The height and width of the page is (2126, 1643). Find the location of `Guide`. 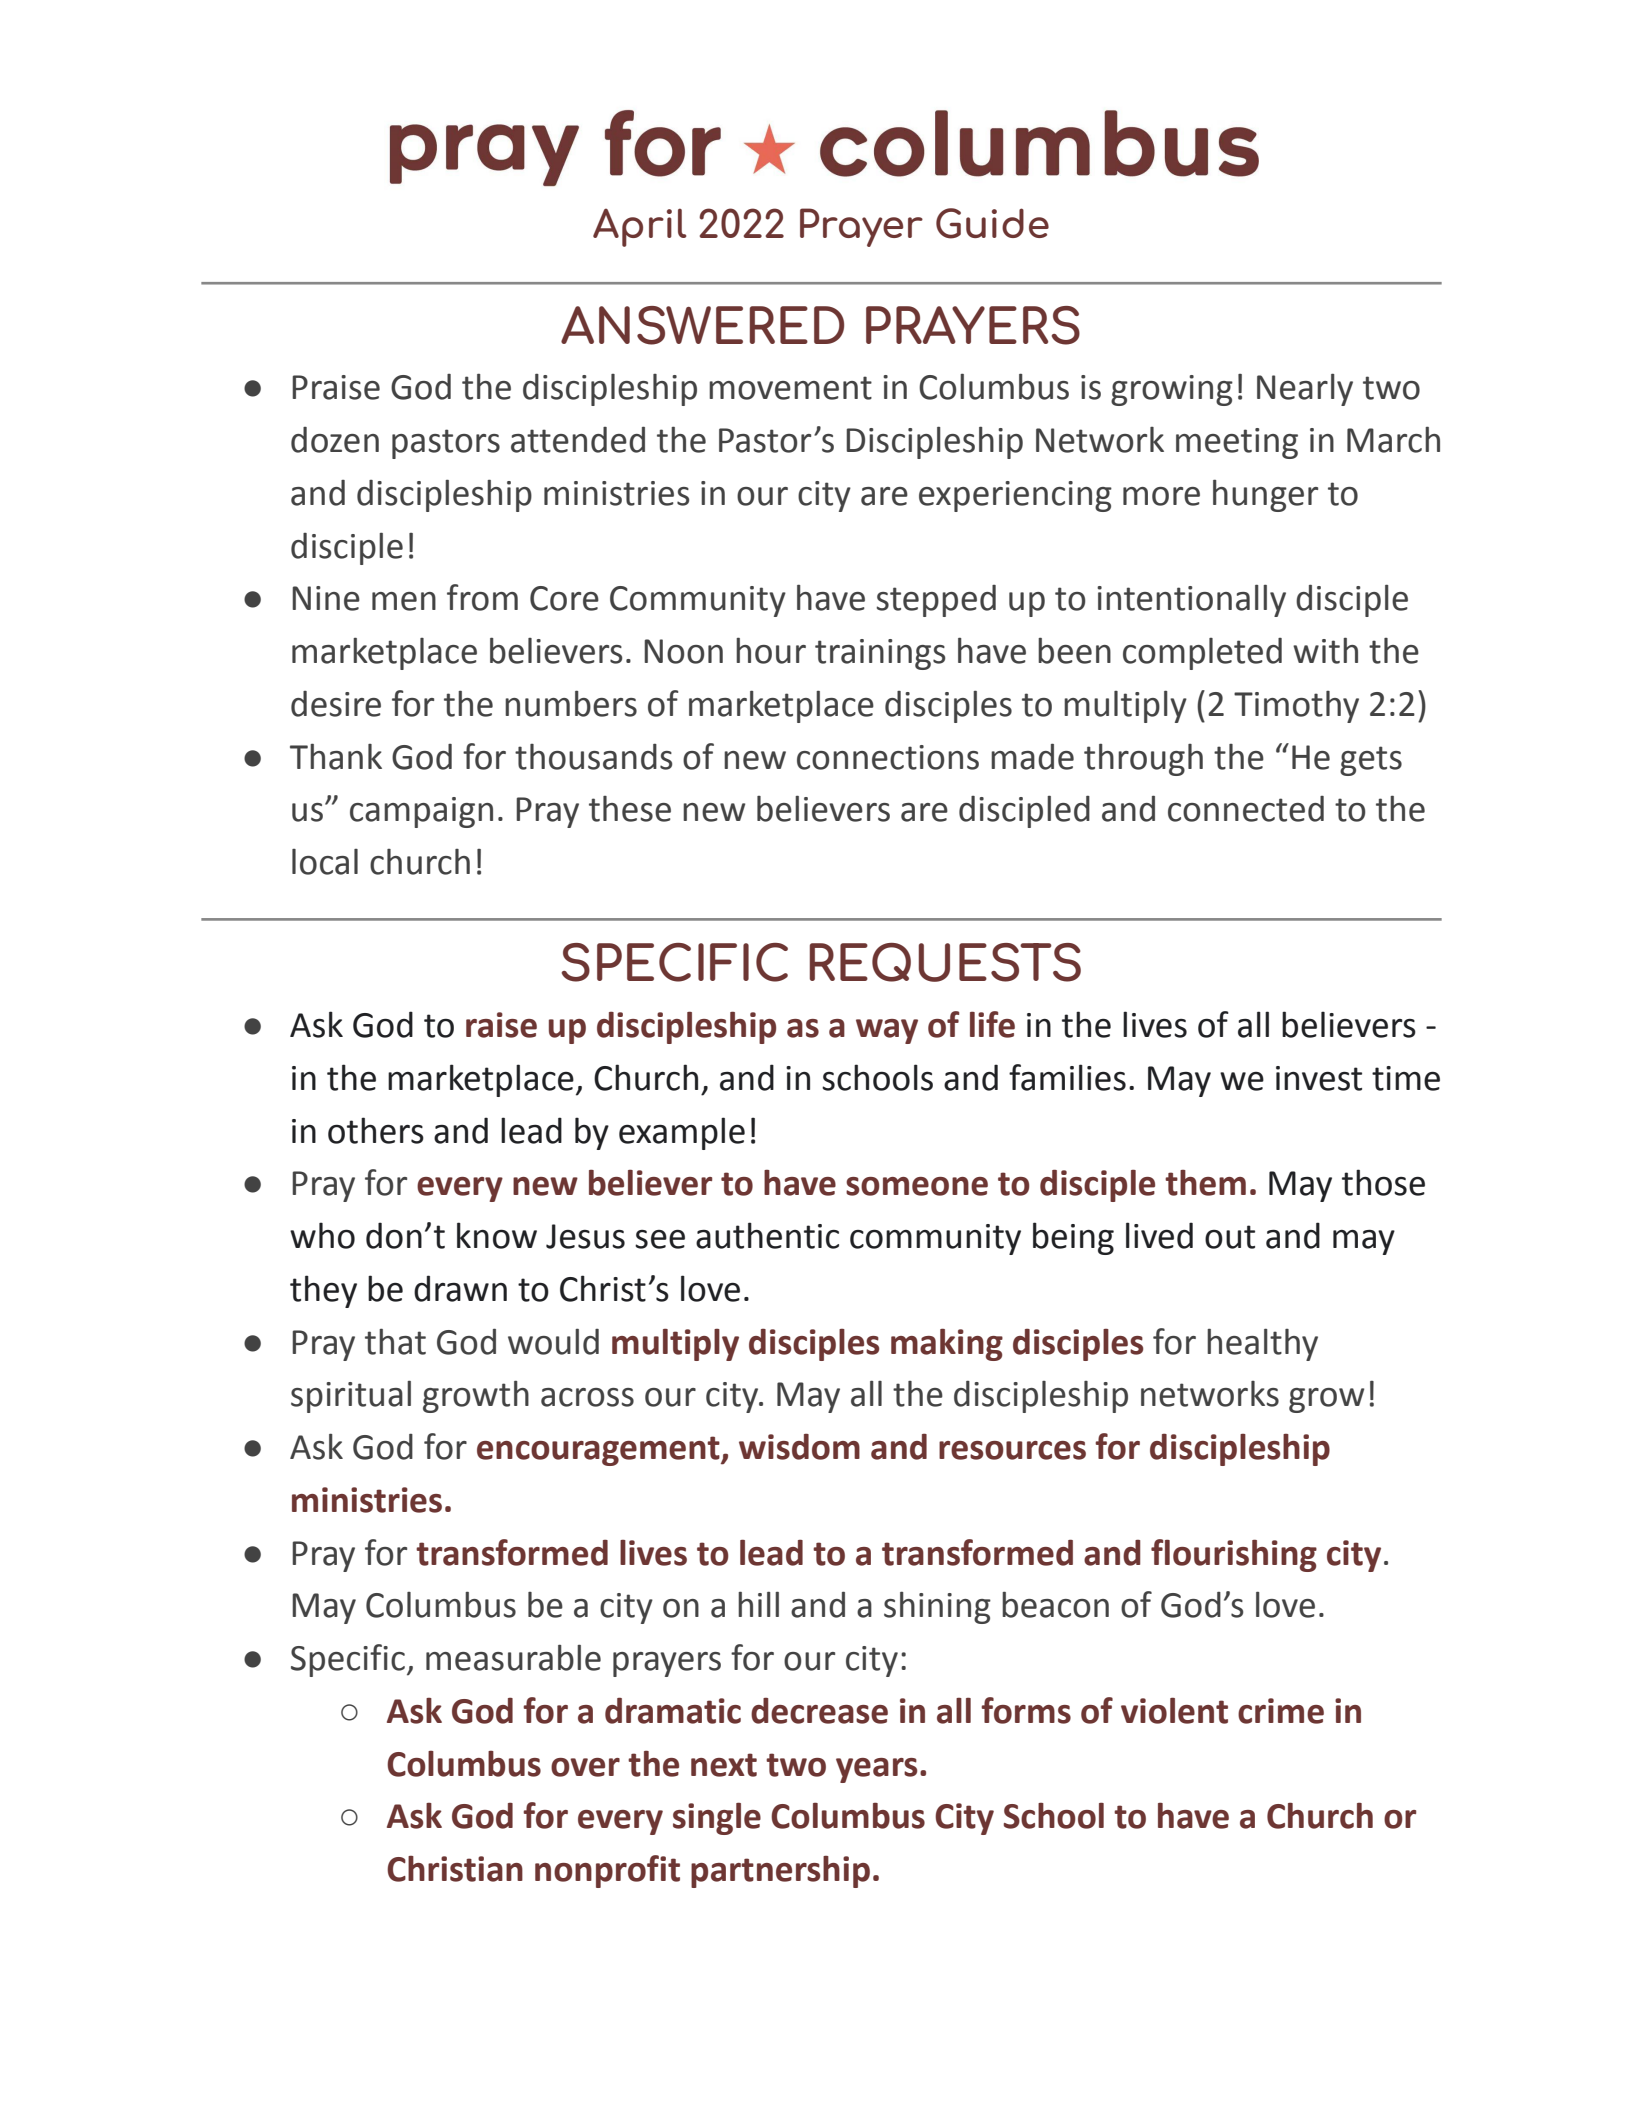

Guide is located at coordinates (992, 223).
